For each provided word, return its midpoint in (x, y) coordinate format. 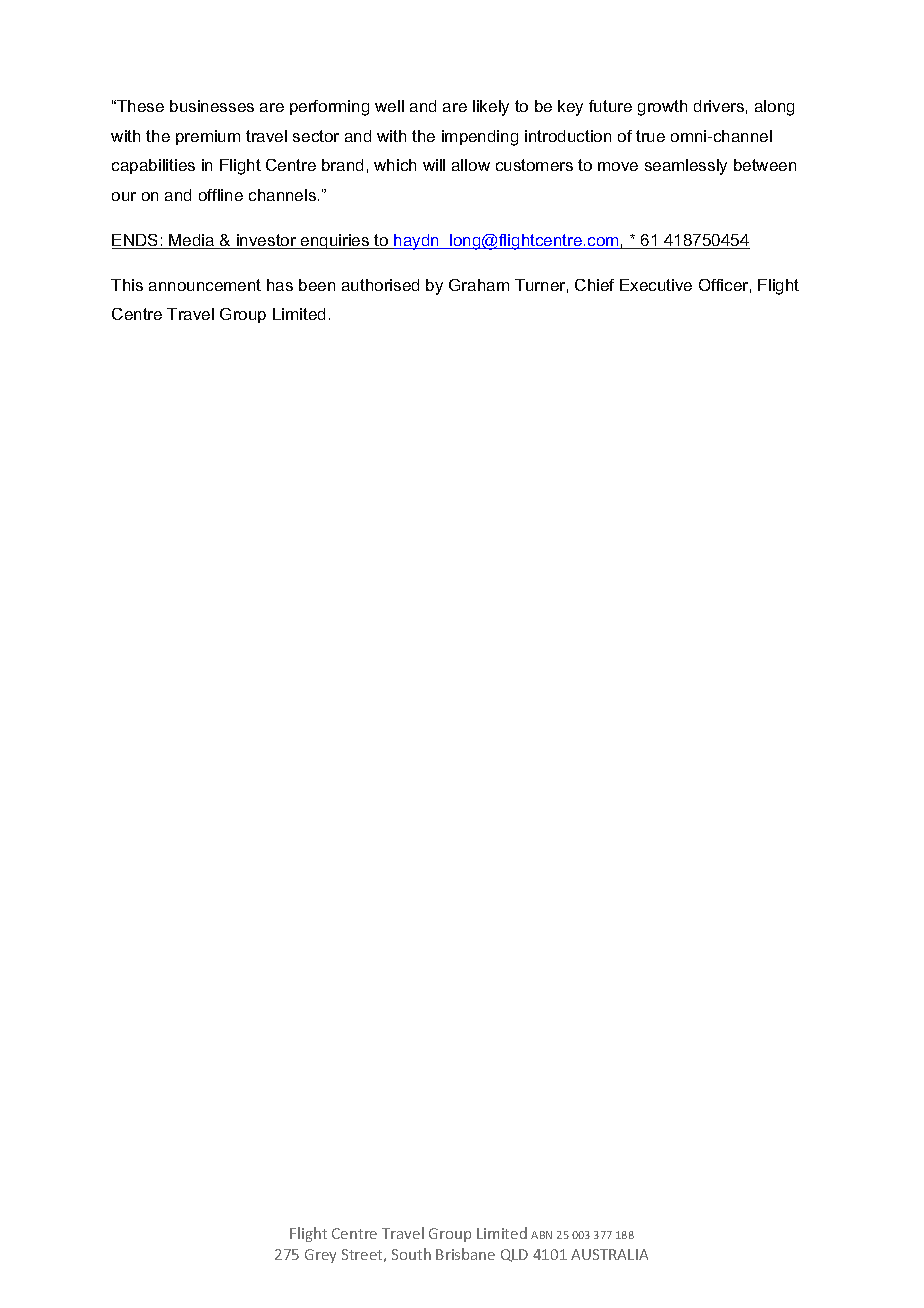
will (434, 165)
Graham (479, 285)
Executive (656, 285)
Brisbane (465, 1254)
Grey (320, 1256)
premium (208, 137)
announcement (205, 285)
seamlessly (686, 167)
